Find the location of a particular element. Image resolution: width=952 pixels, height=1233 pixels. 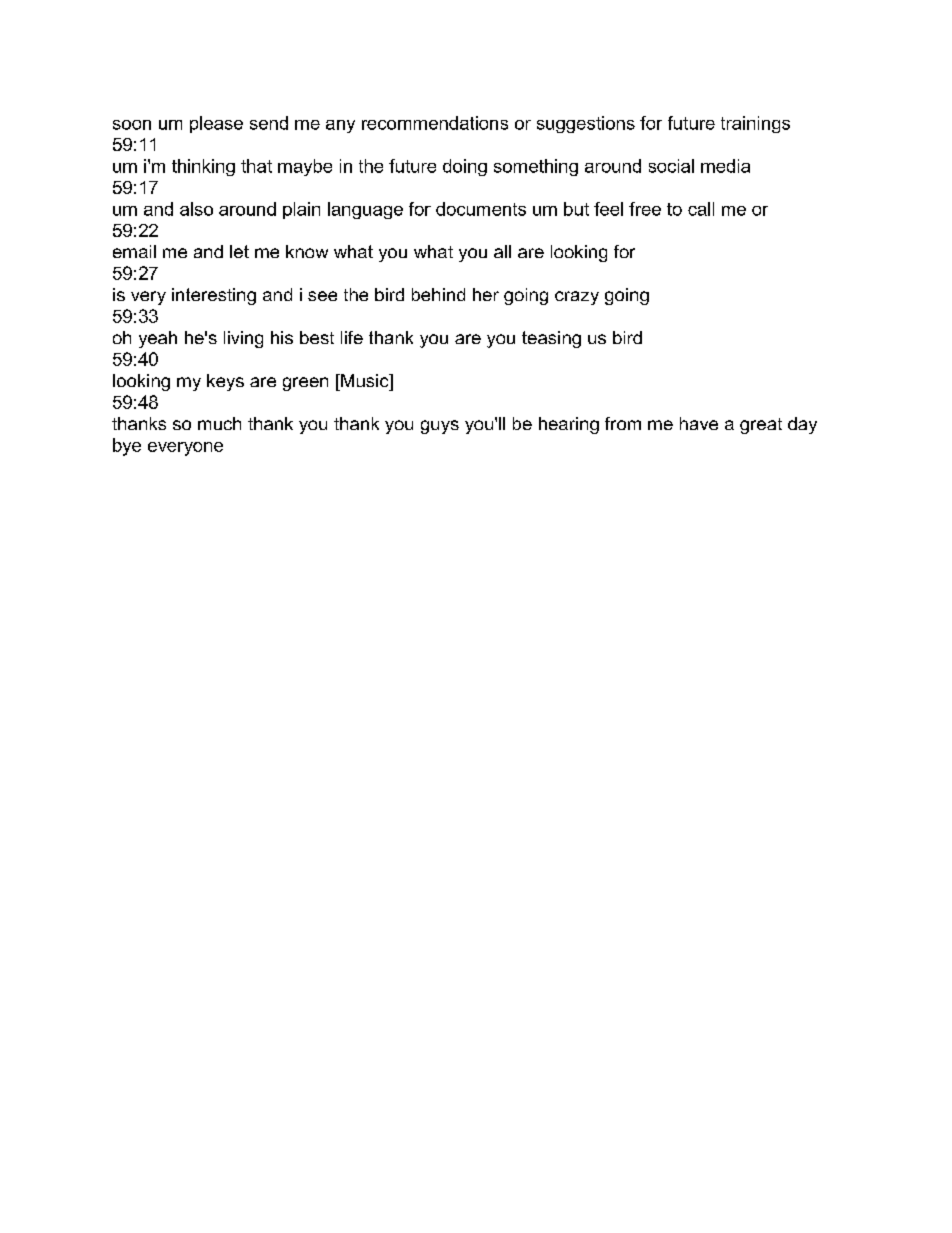

trainings is located at coordinates (755, 124).
